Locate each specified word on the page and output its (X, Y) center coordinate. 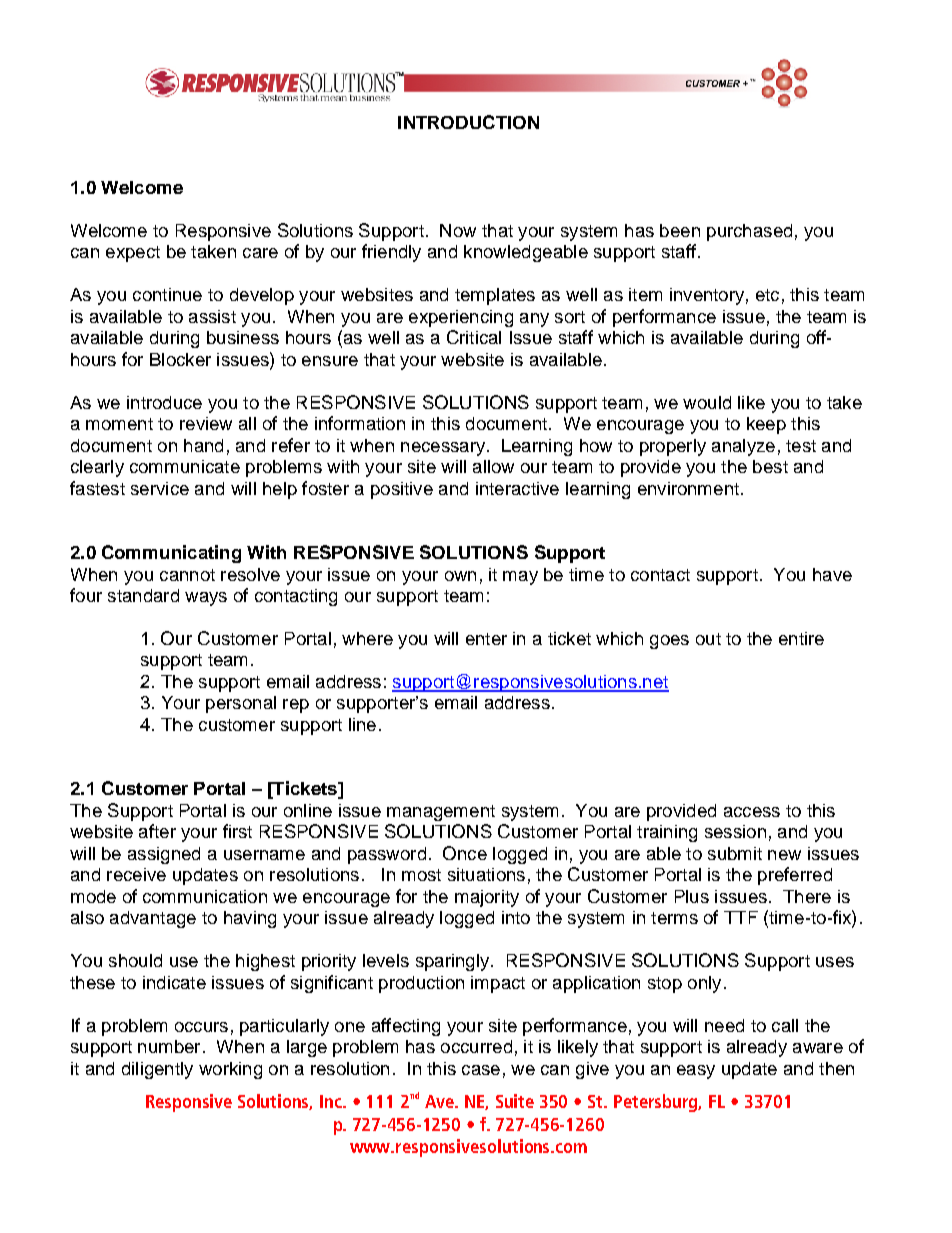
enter (486, 639)
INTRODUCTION (468, 122)
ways (206, 599)
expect (133, 254)
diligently (157, 1070)
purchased (749, 232)
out (708, 639)
